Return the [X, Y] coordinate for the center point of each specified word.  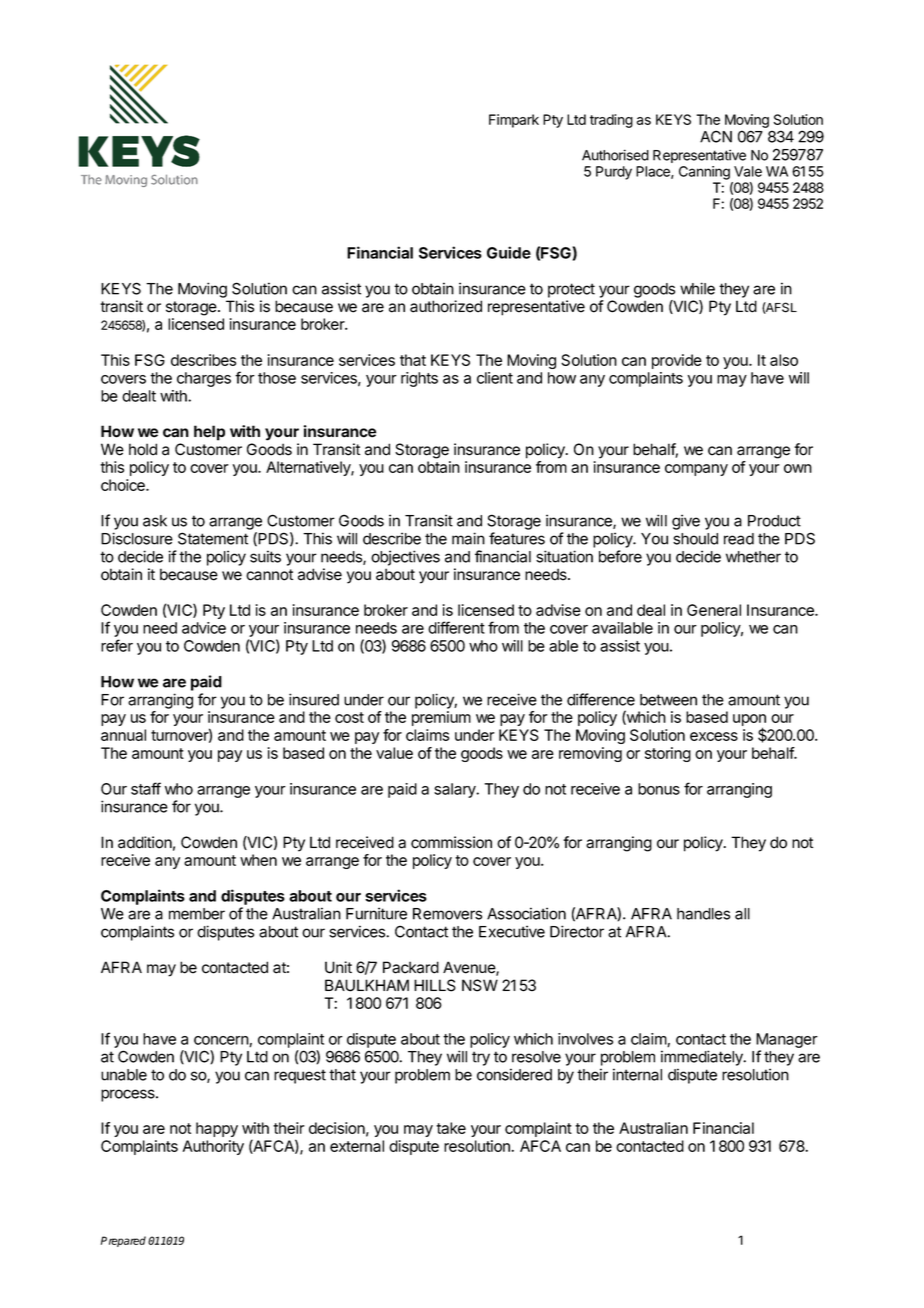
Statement [213, 538]
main [468, 538]
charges [204, 379]
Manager [787, 1040]
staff [146, 788]
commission [451, 842]
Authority [213, 1147]
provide [677, 361]
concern [222, 1041]
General [714, 610]
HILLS [435, 985]
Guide [509, 252]
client [495, 378]
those [277, 378]
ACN [716, 136]
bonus [659, 789]
